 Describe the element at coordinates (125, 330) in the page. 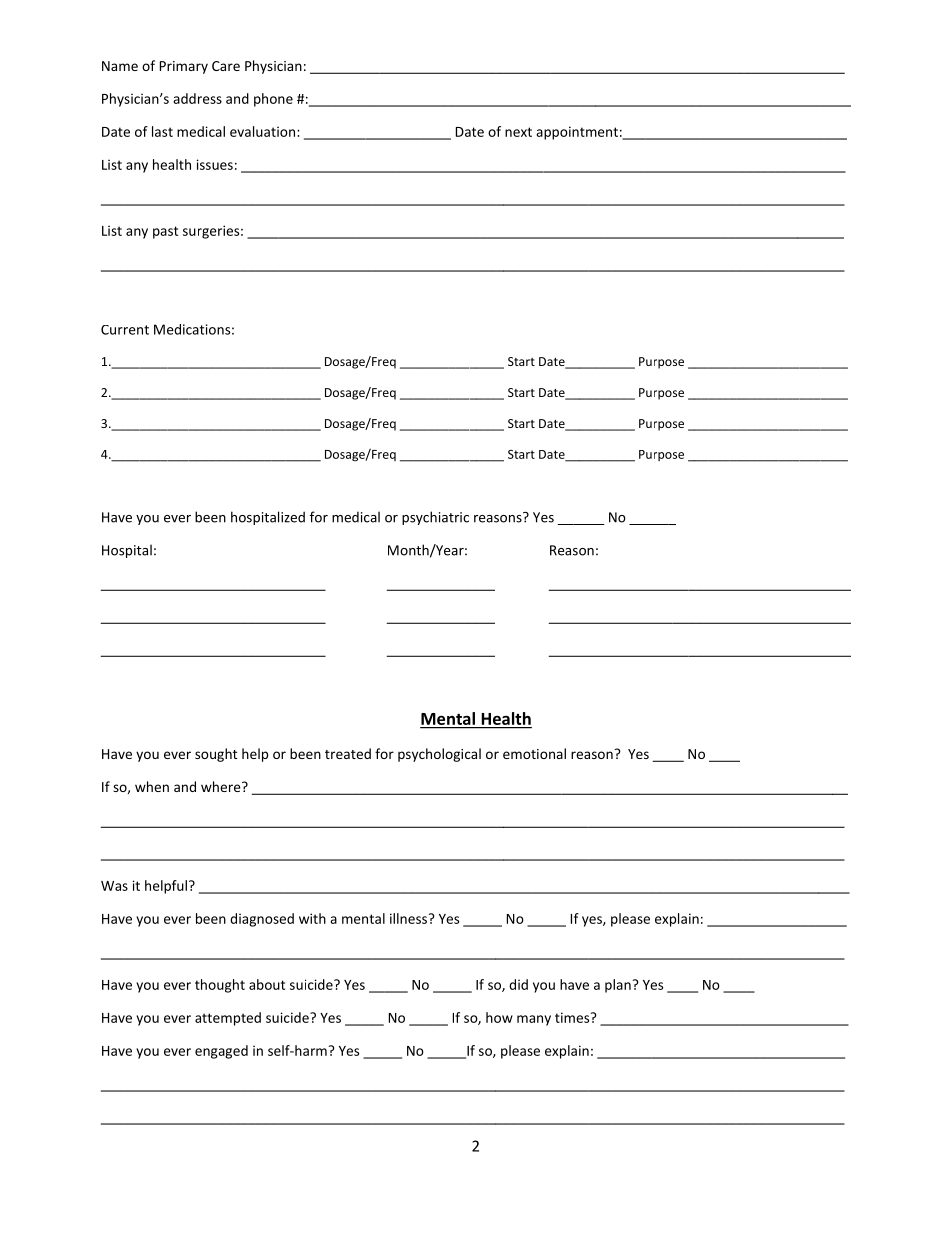

I see `Current` at that location.
